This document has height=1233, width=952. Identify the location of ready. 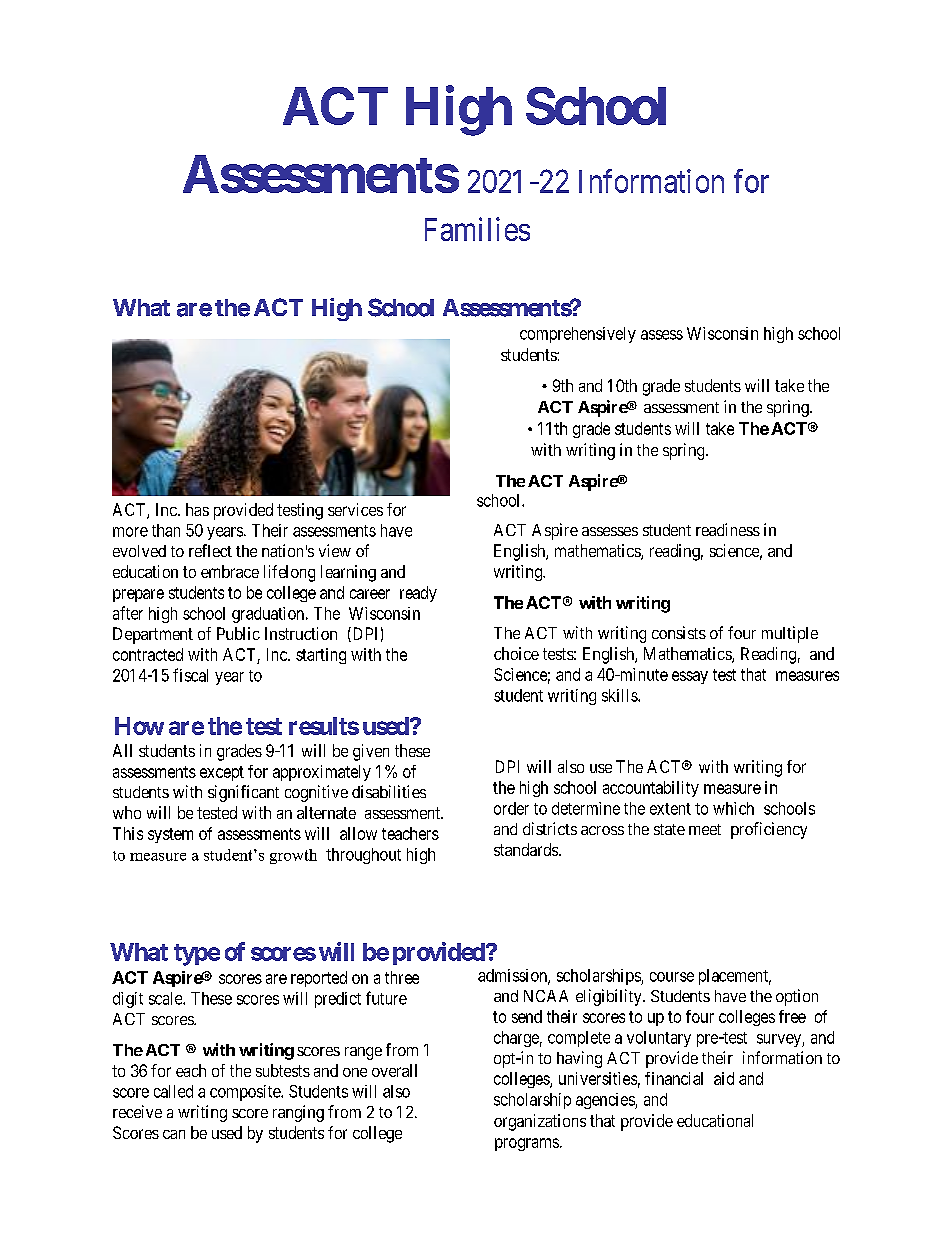
(418, 594).
